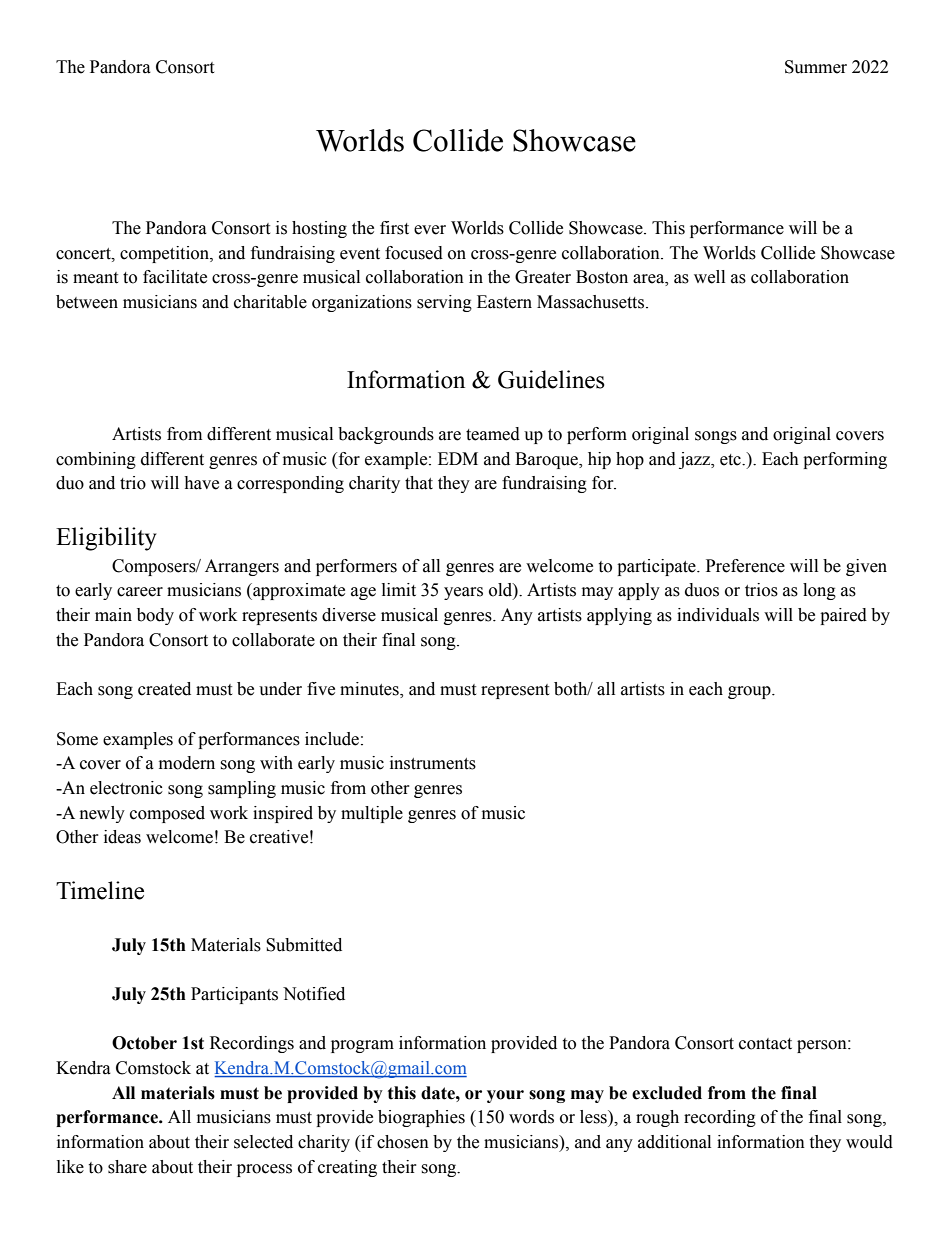  Describe the element at coordinates (433, 763) in the screenshot. I see `instruments` at that location.
